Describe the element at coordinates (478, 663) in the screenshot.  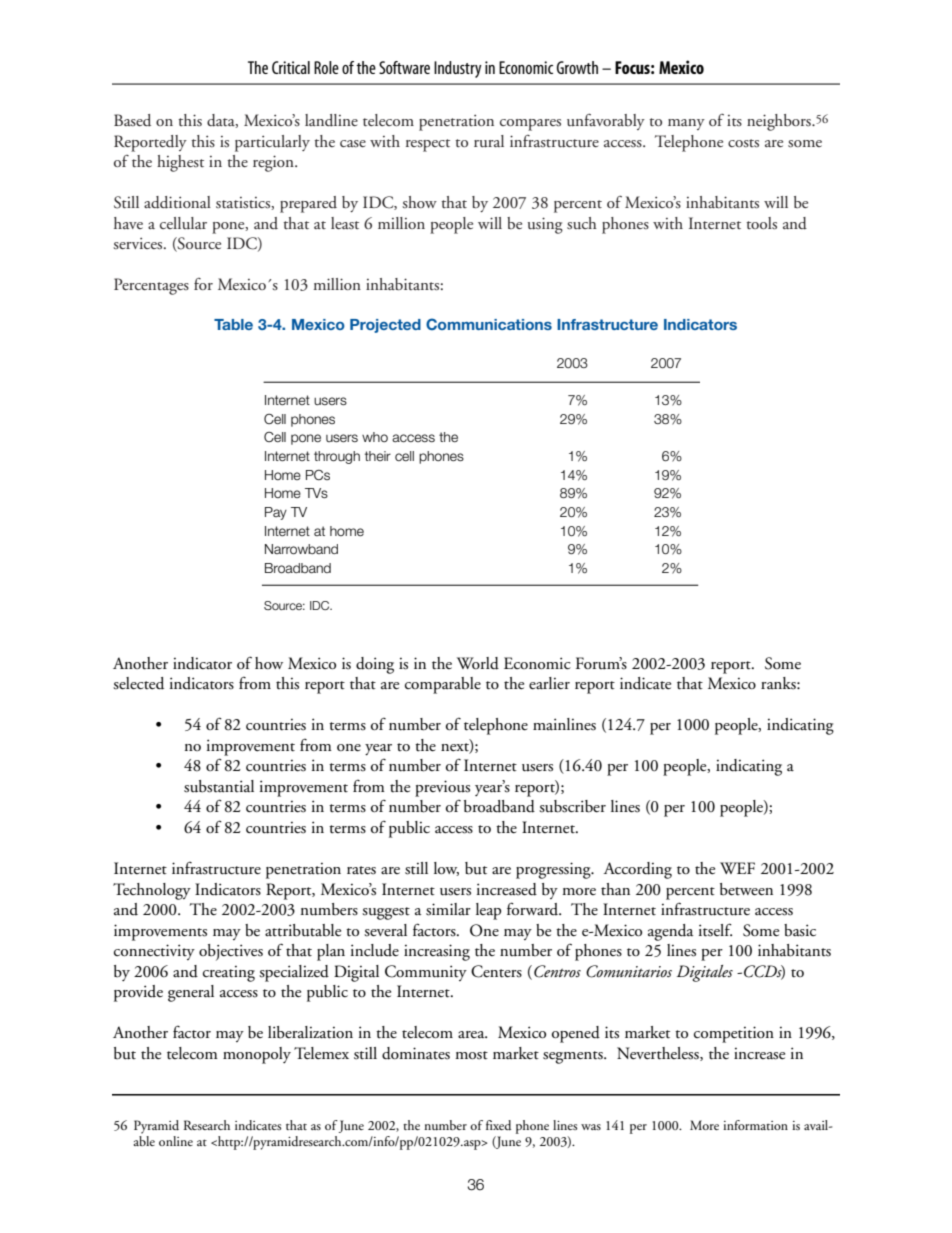
I see `World` at that location.
